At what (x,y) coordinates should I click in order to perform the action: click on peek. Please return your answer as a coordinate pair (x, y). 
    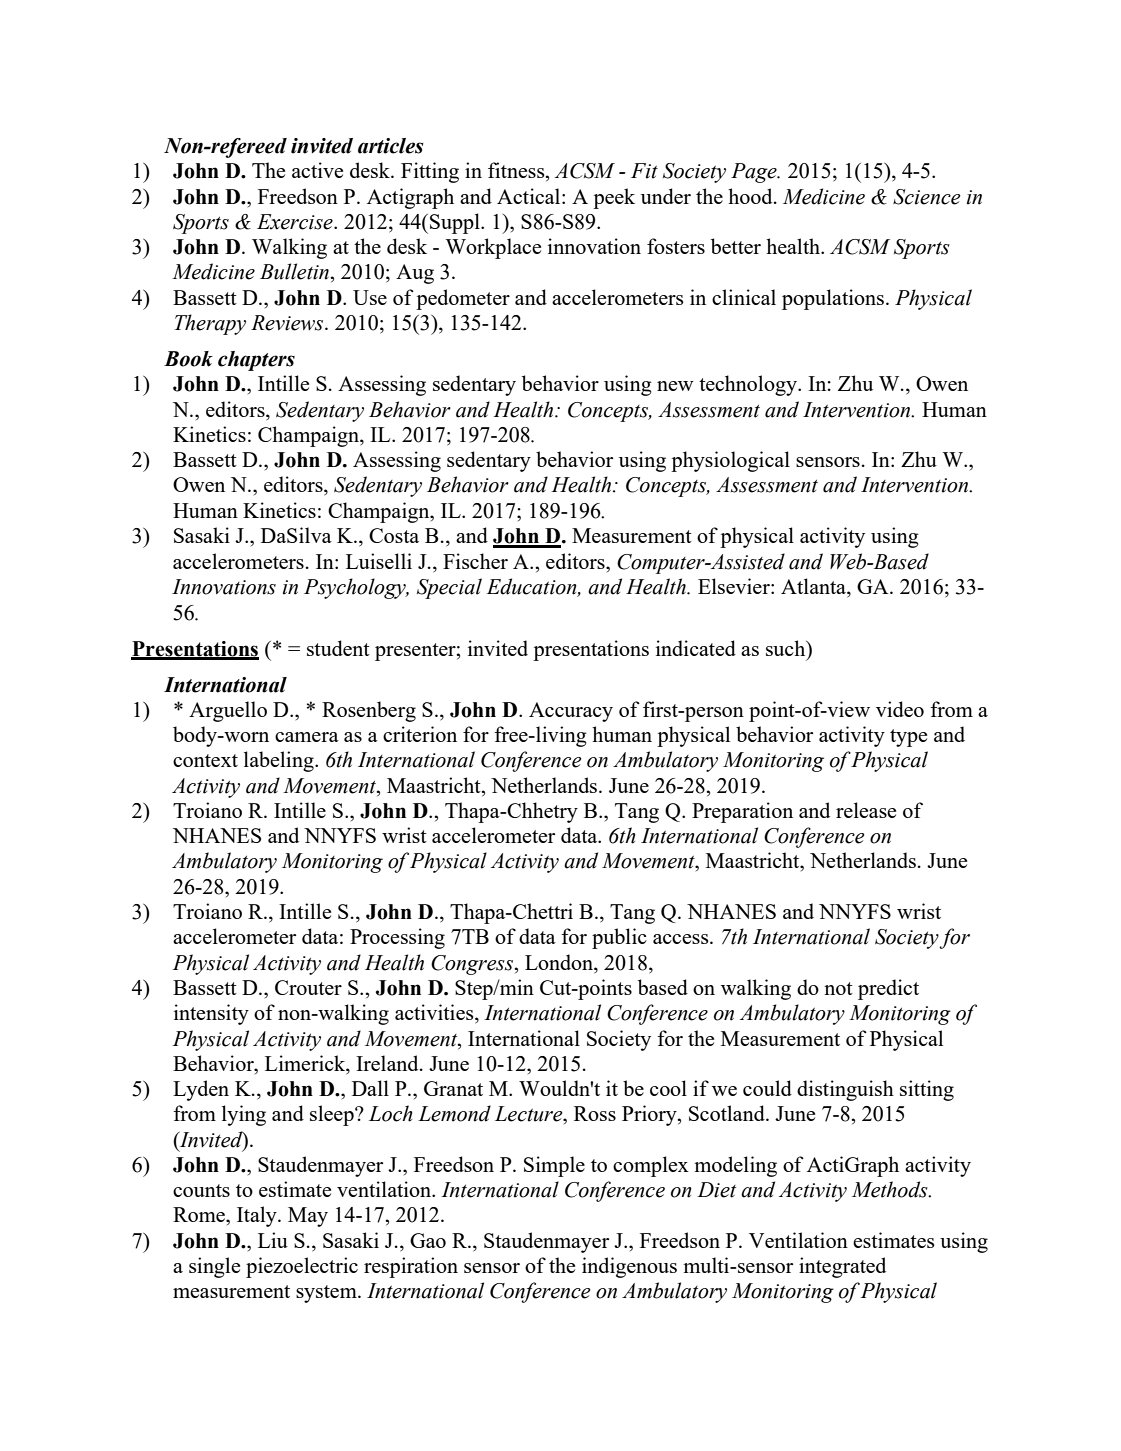
    Looking at the image, I should click on (614, 198).
